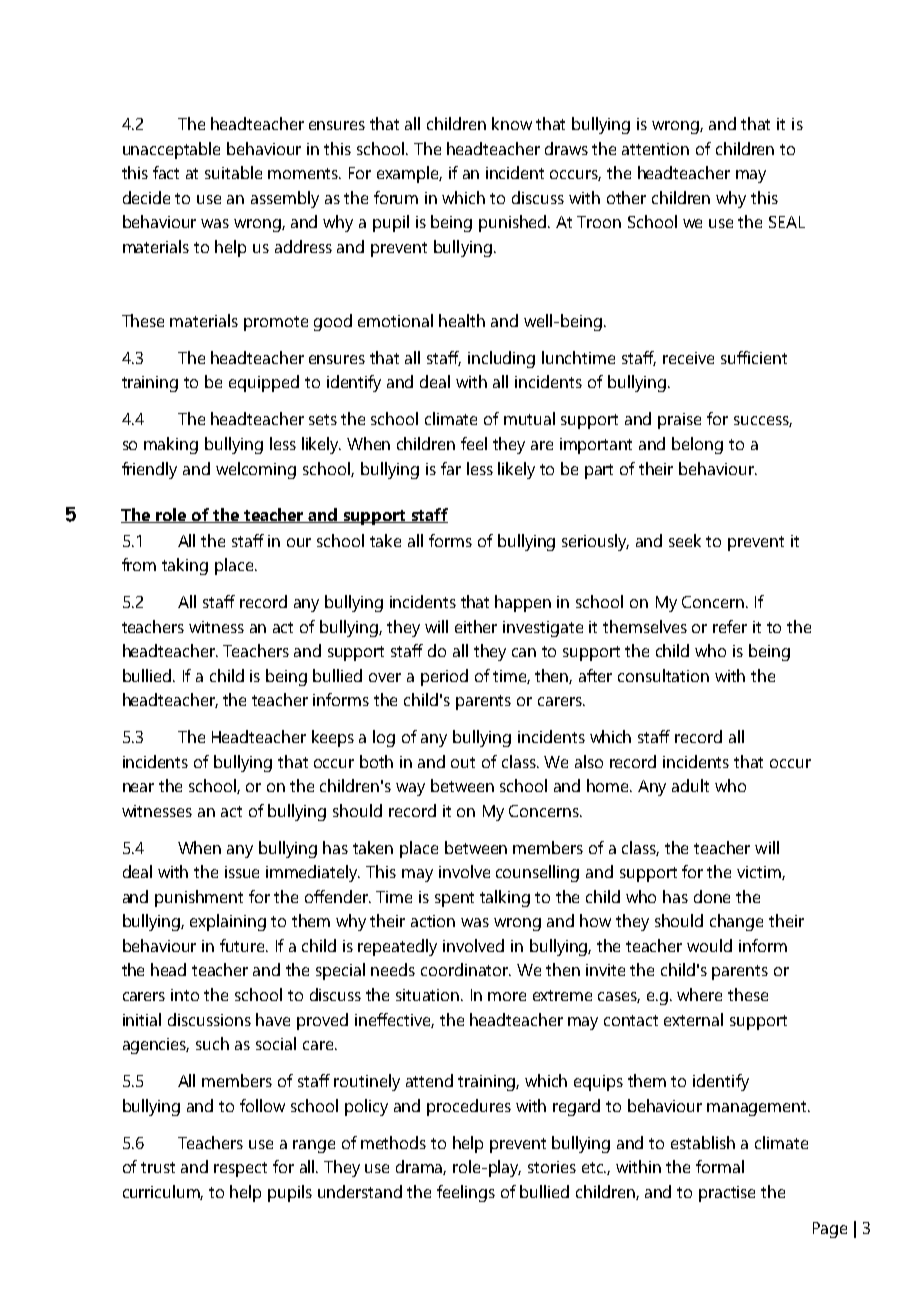  What do you see at coordinates (512, 123) in the document?
I see `know` at bounding box center [512, 123].
